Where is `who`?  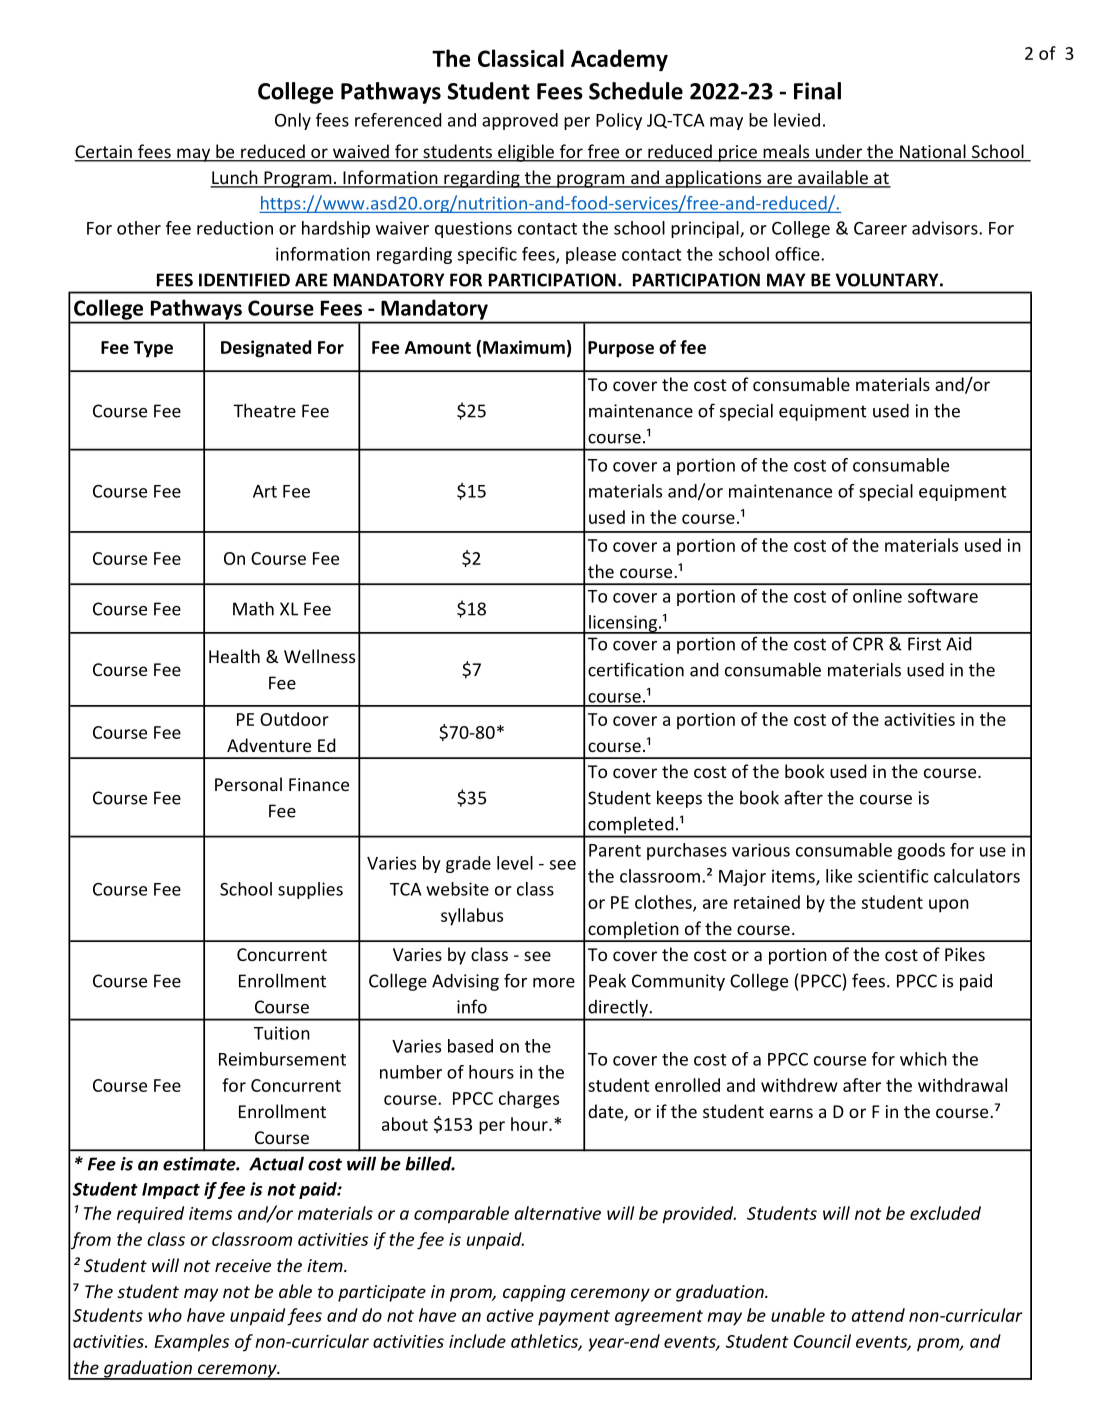 who is located at coordinates (165, 1315).
